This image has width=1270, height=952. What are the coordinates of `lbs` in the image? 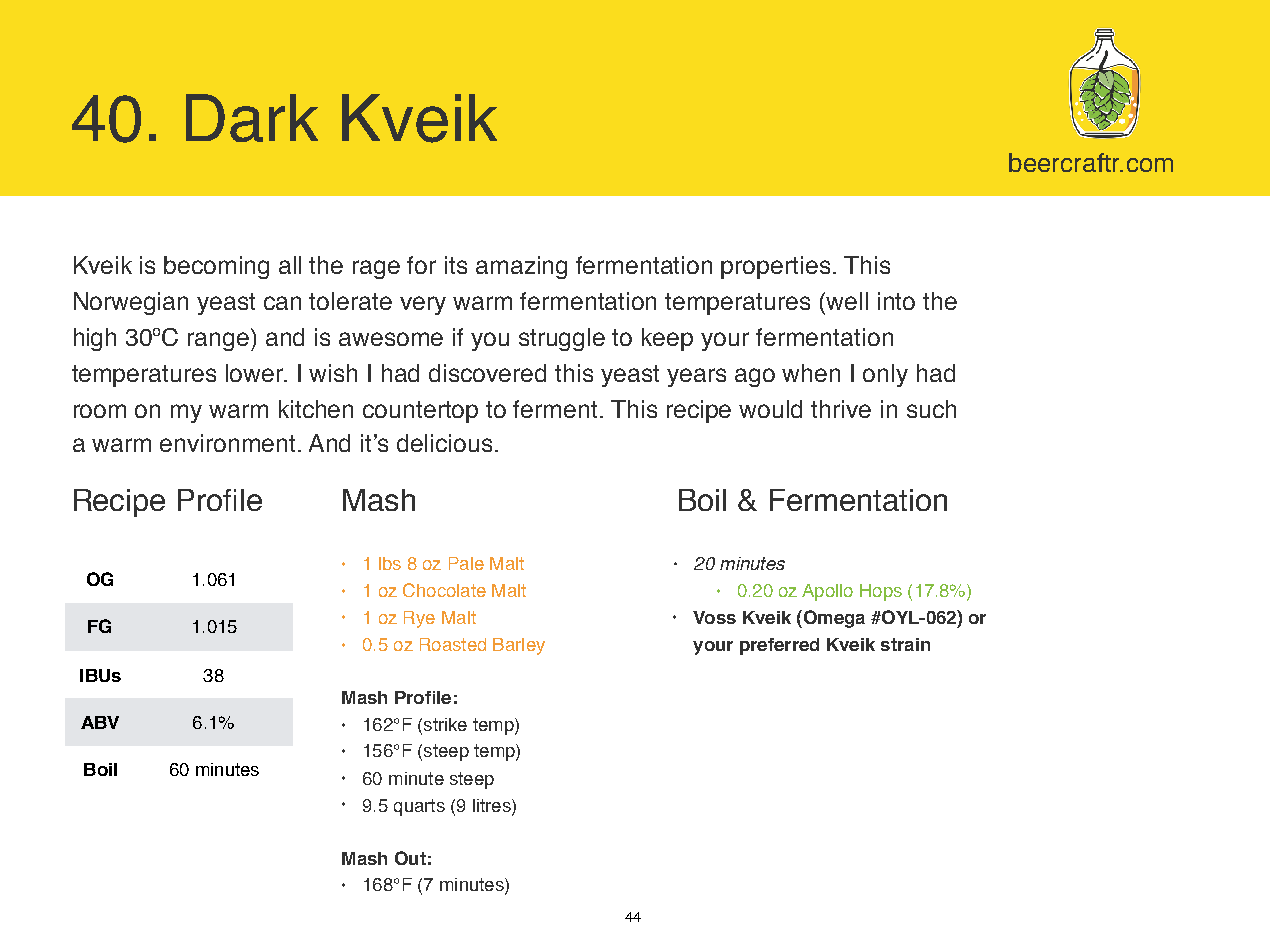 It's located at (390, 563).
